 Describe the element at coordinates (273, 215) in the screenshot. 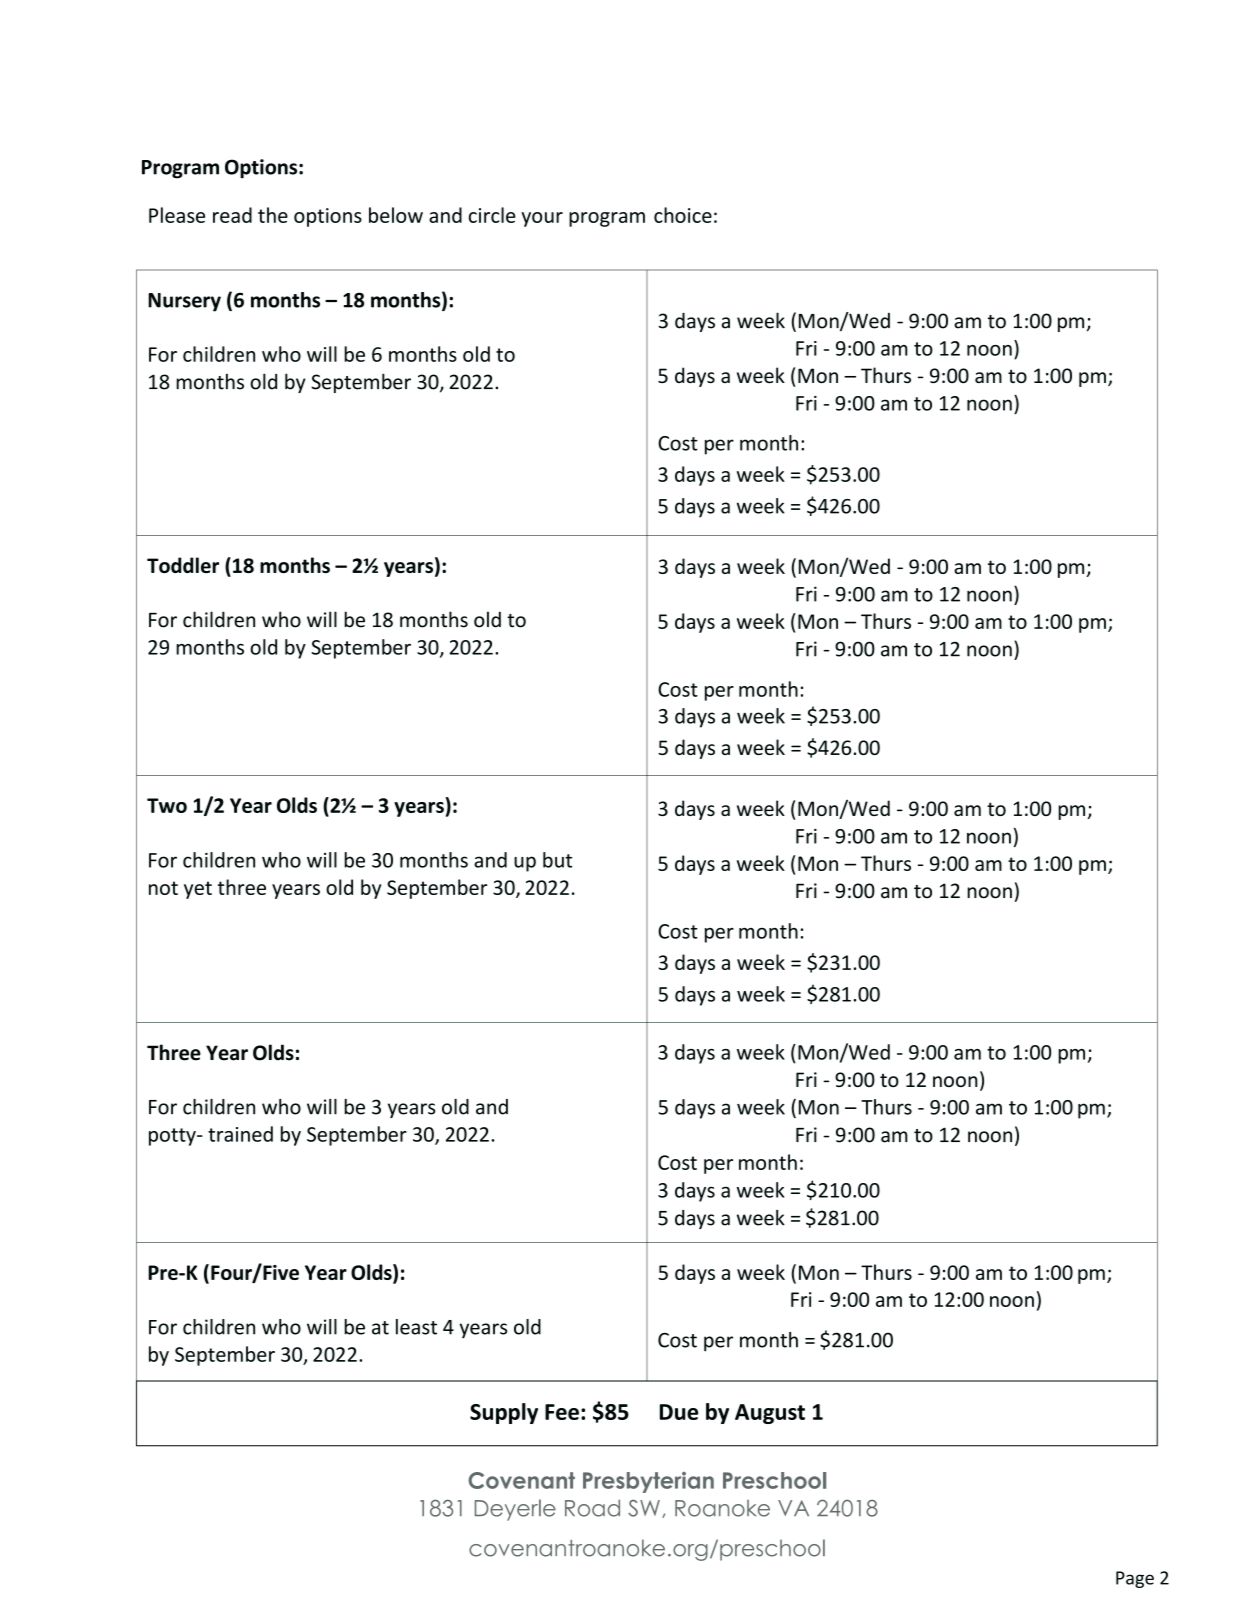

I see `the` at that location.
